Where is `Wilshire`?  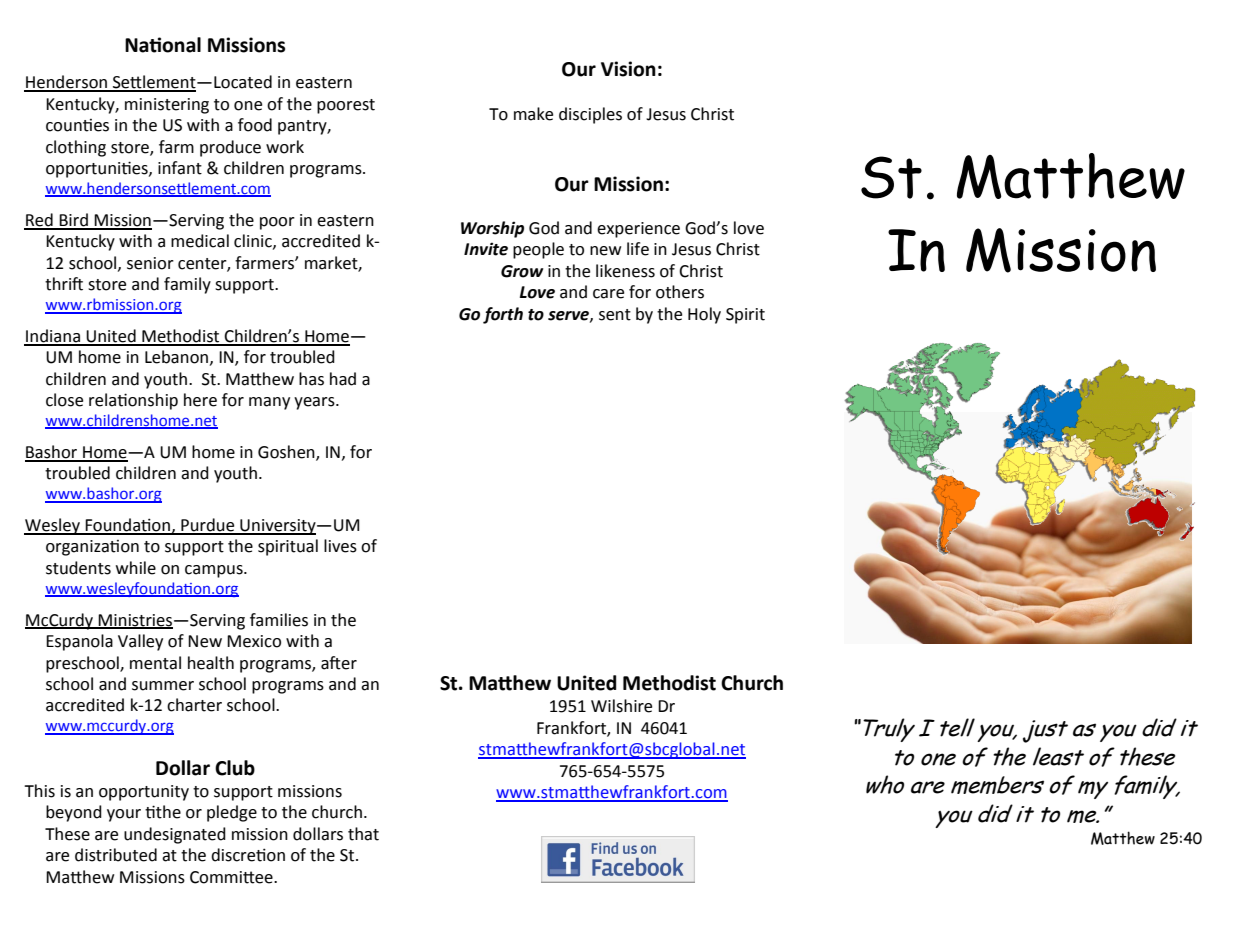
Wilshire is located at coordinates (621, 706).
